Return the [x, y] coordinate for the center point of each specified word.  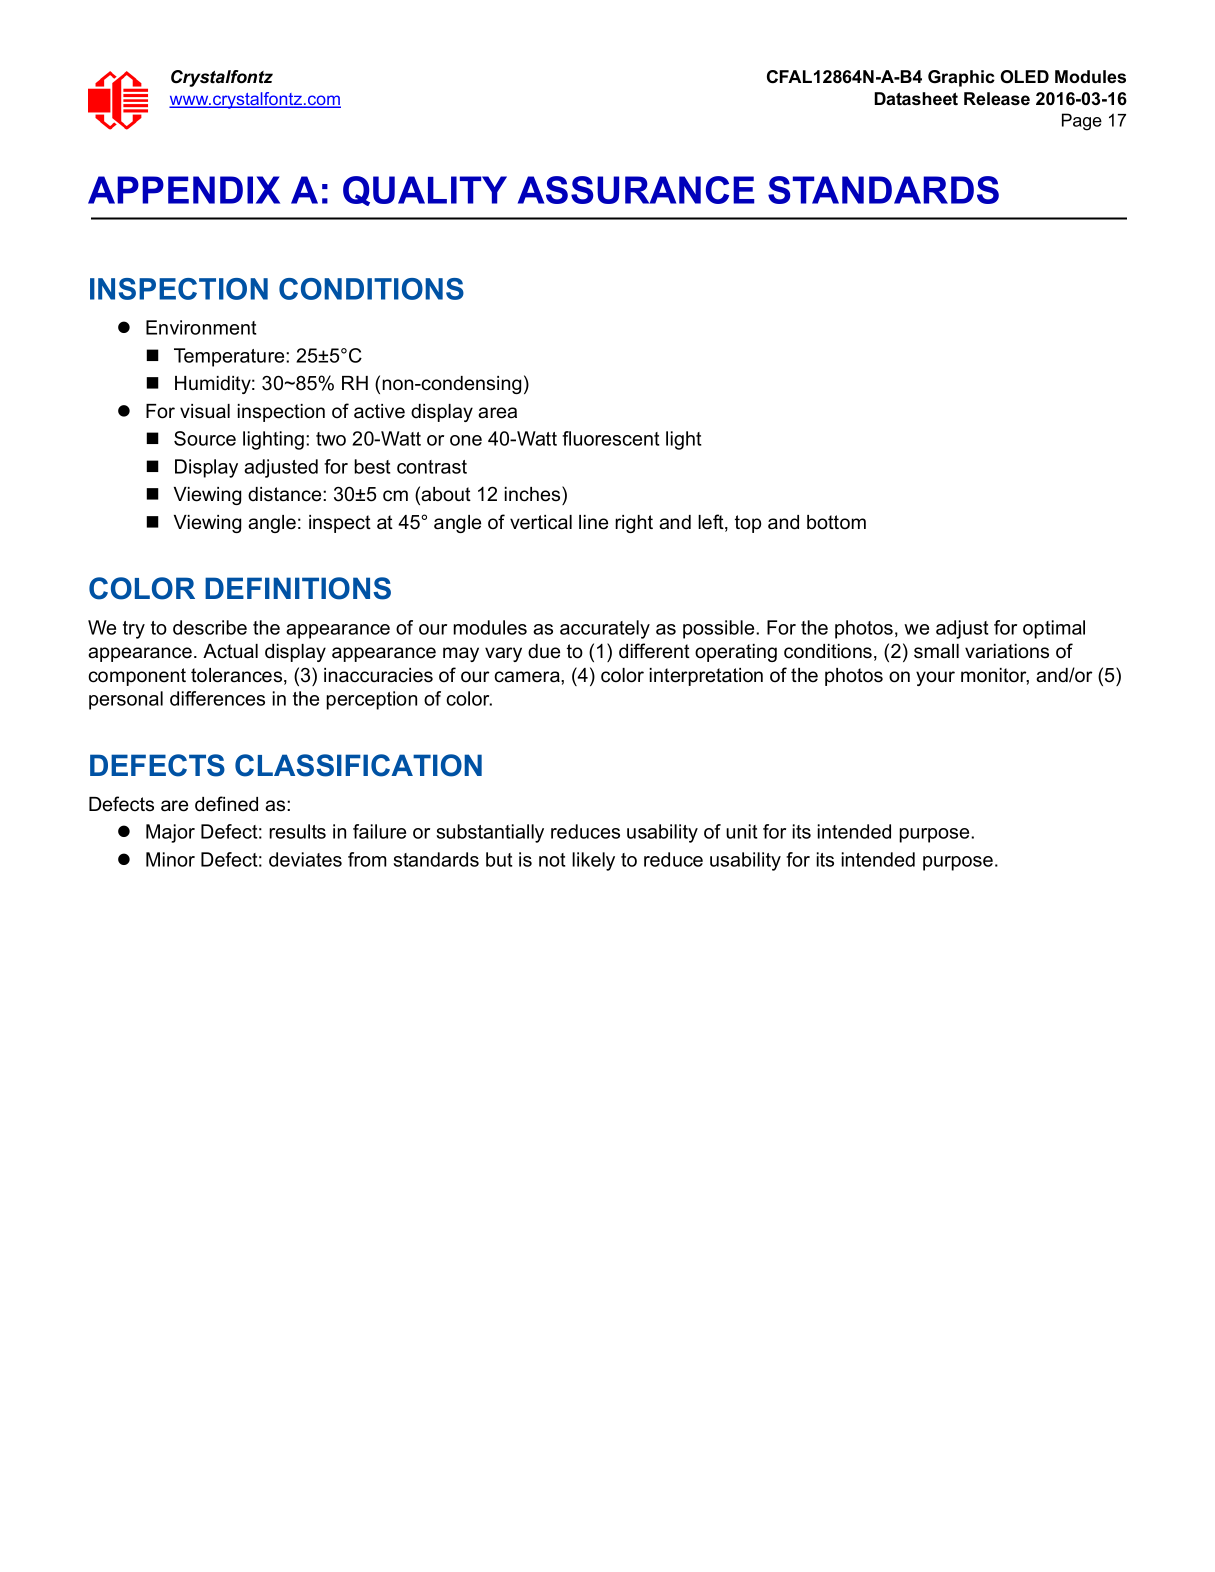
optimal [1054, 629]
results [297, 831]
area [497, 413]
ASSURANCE [636, 190]
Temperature [230, 357]
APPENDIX [184, 190]
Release [997, 99]
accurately [605, 629]
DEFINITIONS [298, 588]
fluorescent [611, 438]
